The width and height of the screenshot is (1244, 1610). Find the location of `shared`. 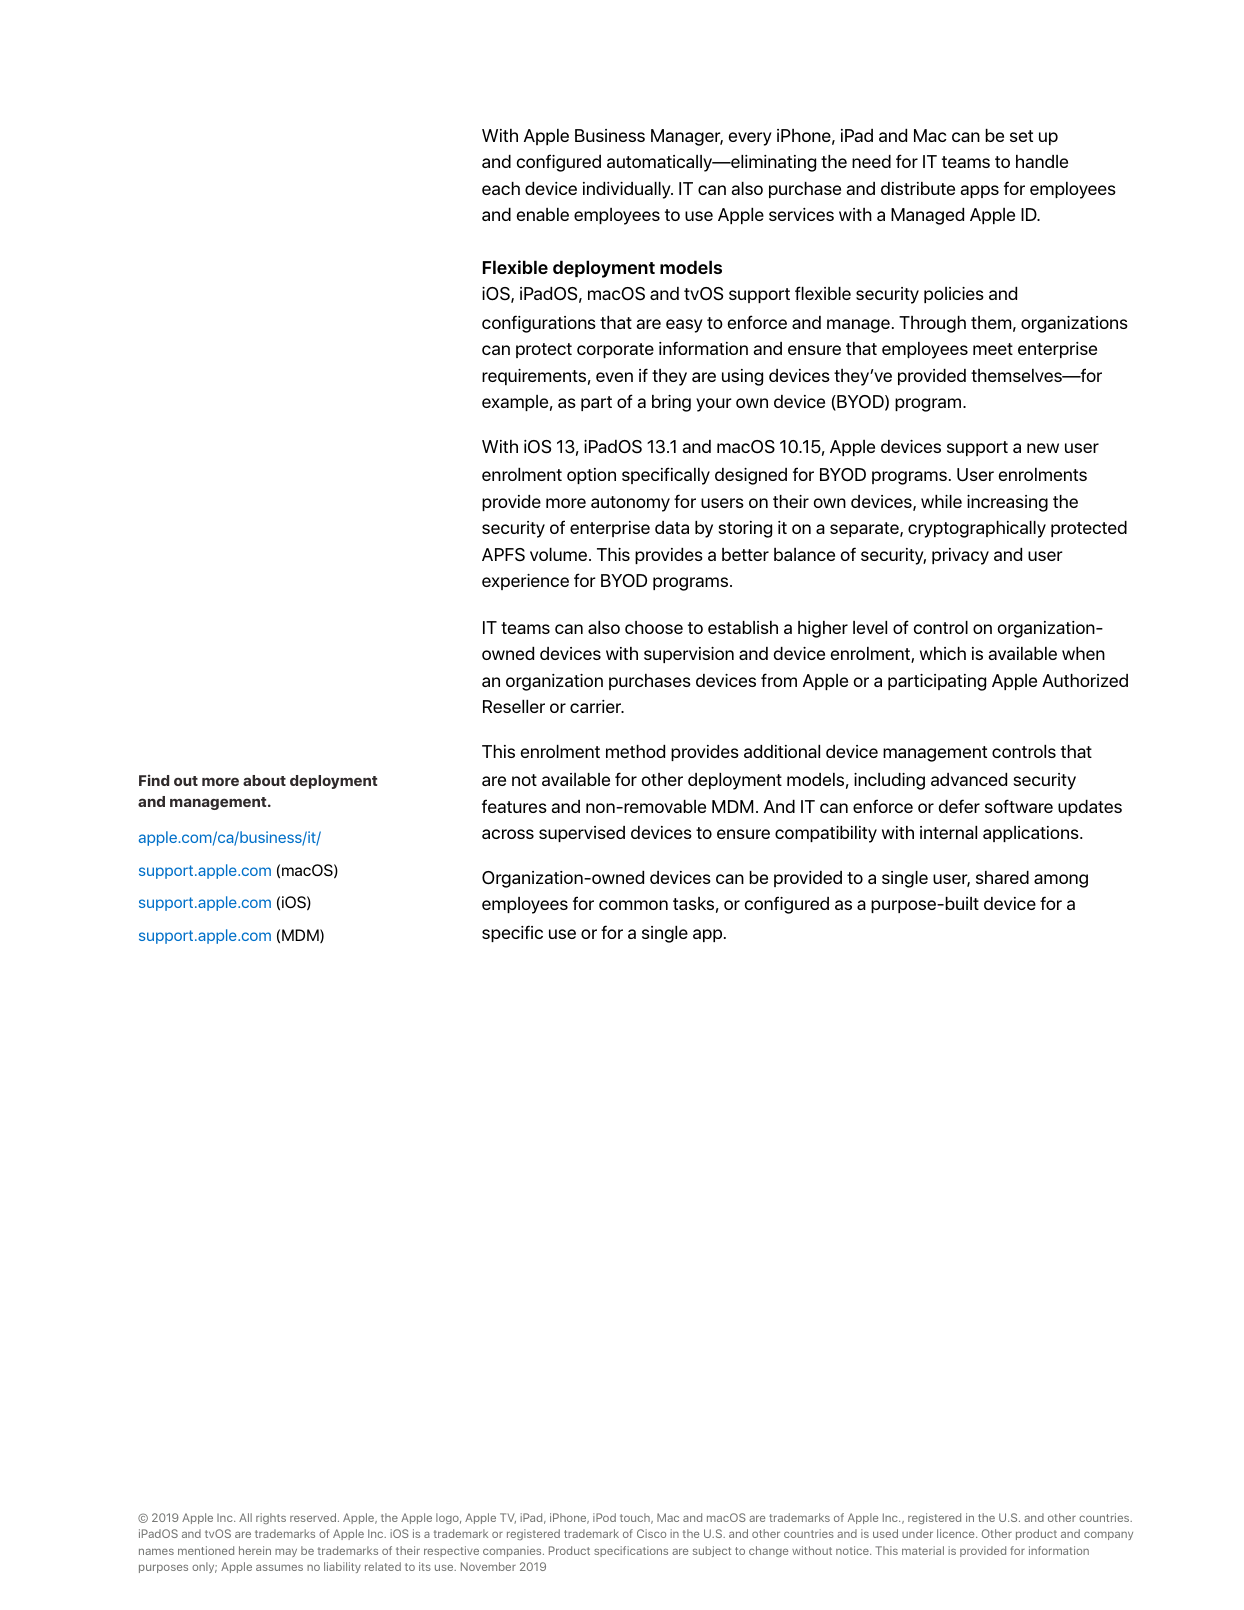

shared is located at coordinates (1002, 877).
